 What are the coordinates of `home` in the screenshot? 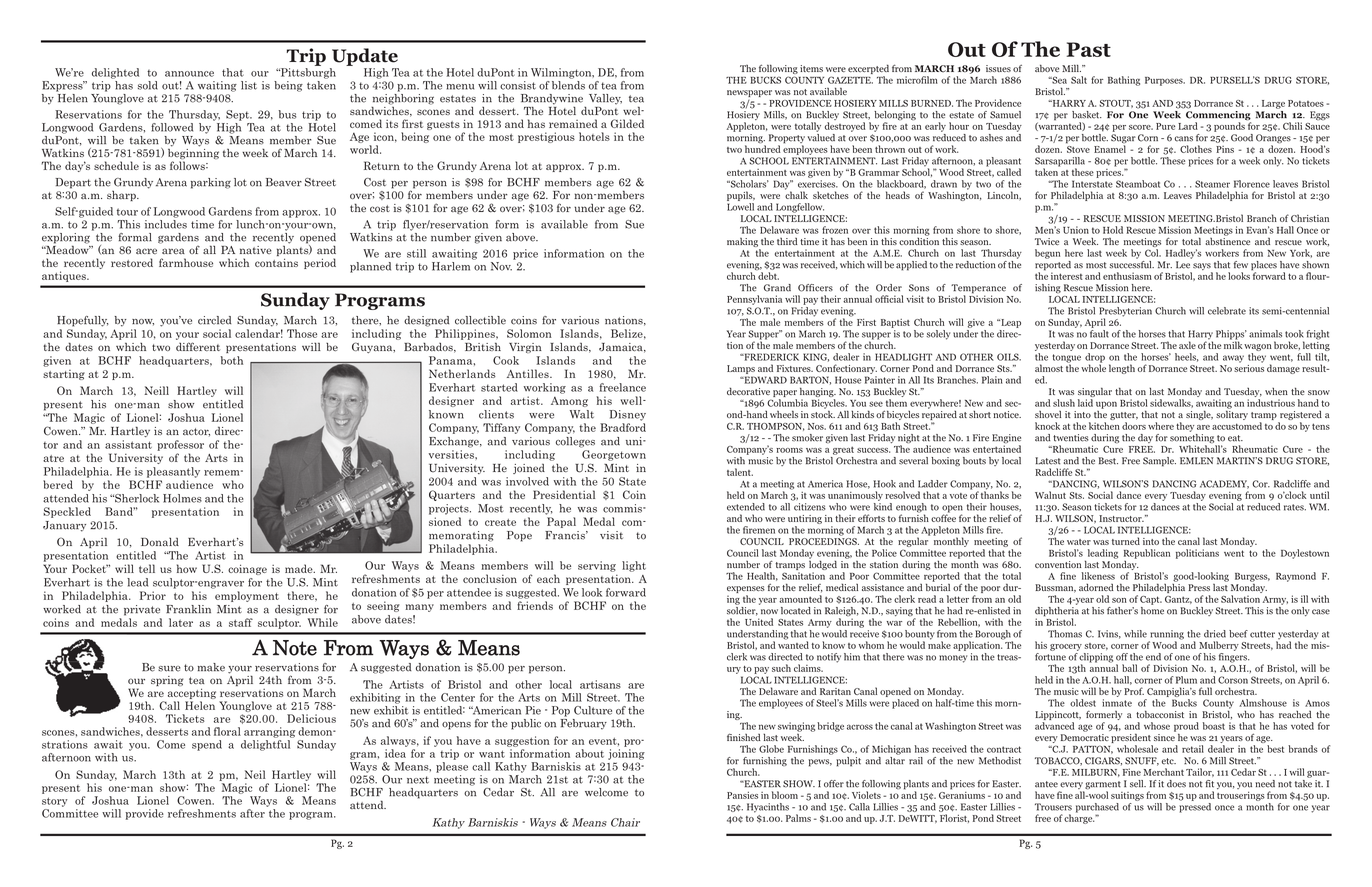 It's located at (1152, 609).
